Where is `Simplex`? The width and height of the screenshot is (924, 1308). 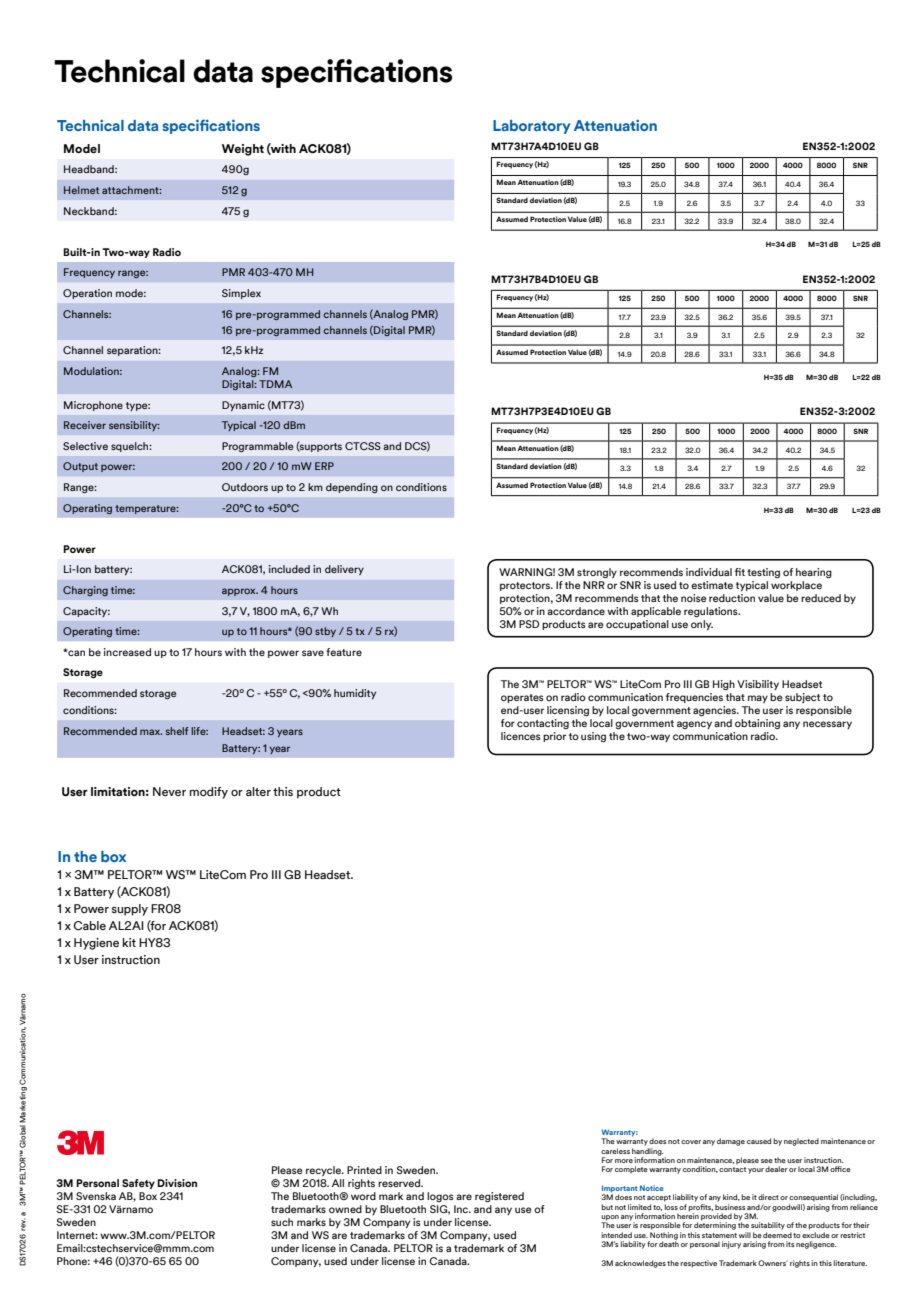
Simplex is located at coordinates (241, 294).
